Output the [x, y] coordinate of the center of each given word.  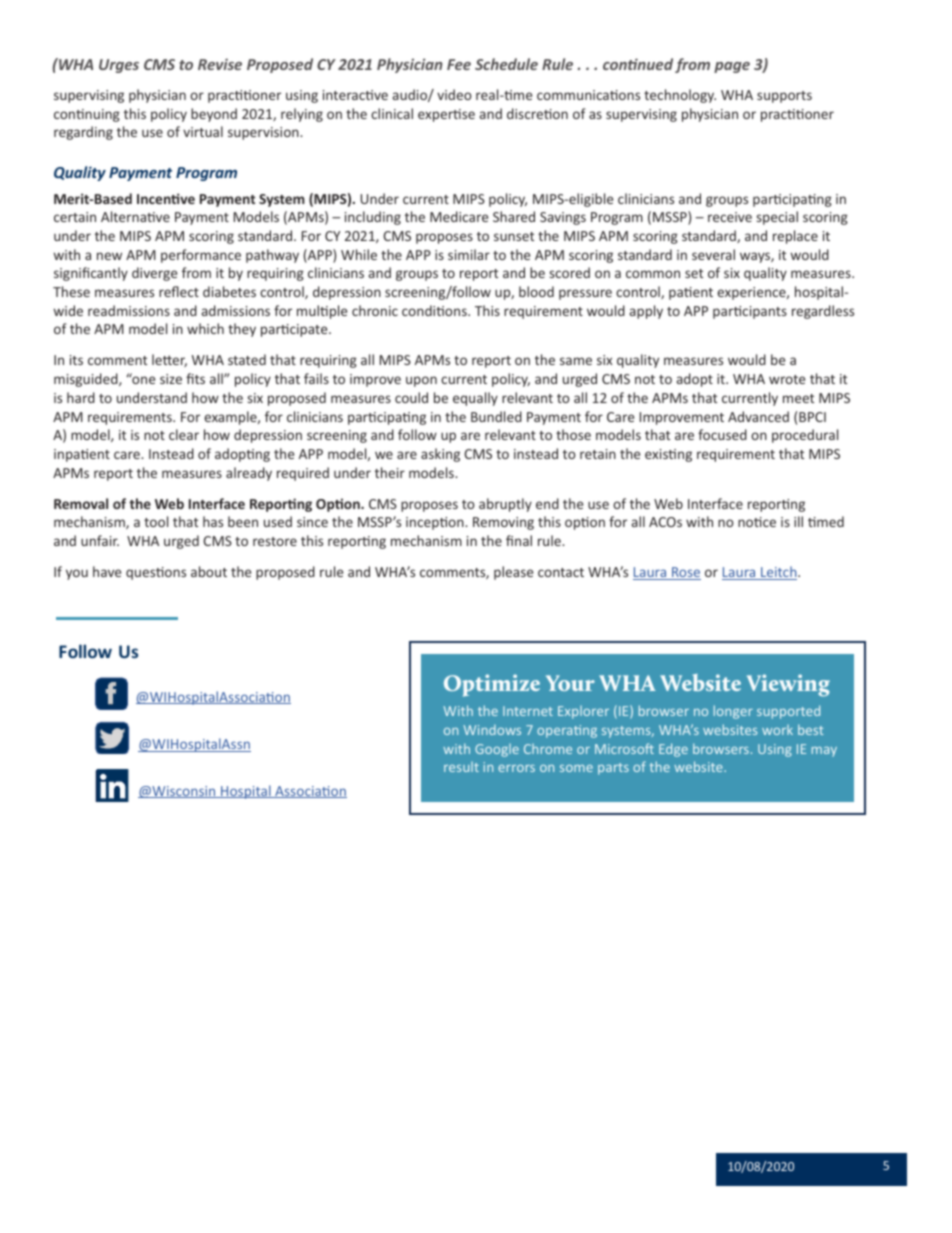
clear [184, 434]
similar [469, 254]
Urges [119, 66]
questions [156, 573]
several [713, 254]
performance [201, 256]
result [461, 767]
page [732, 67]
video [454, 94]
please [513, 573]
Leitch [779, 573]
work [777, 730]
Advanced [758, 416]
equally [475, 399]
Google [497, 750]
